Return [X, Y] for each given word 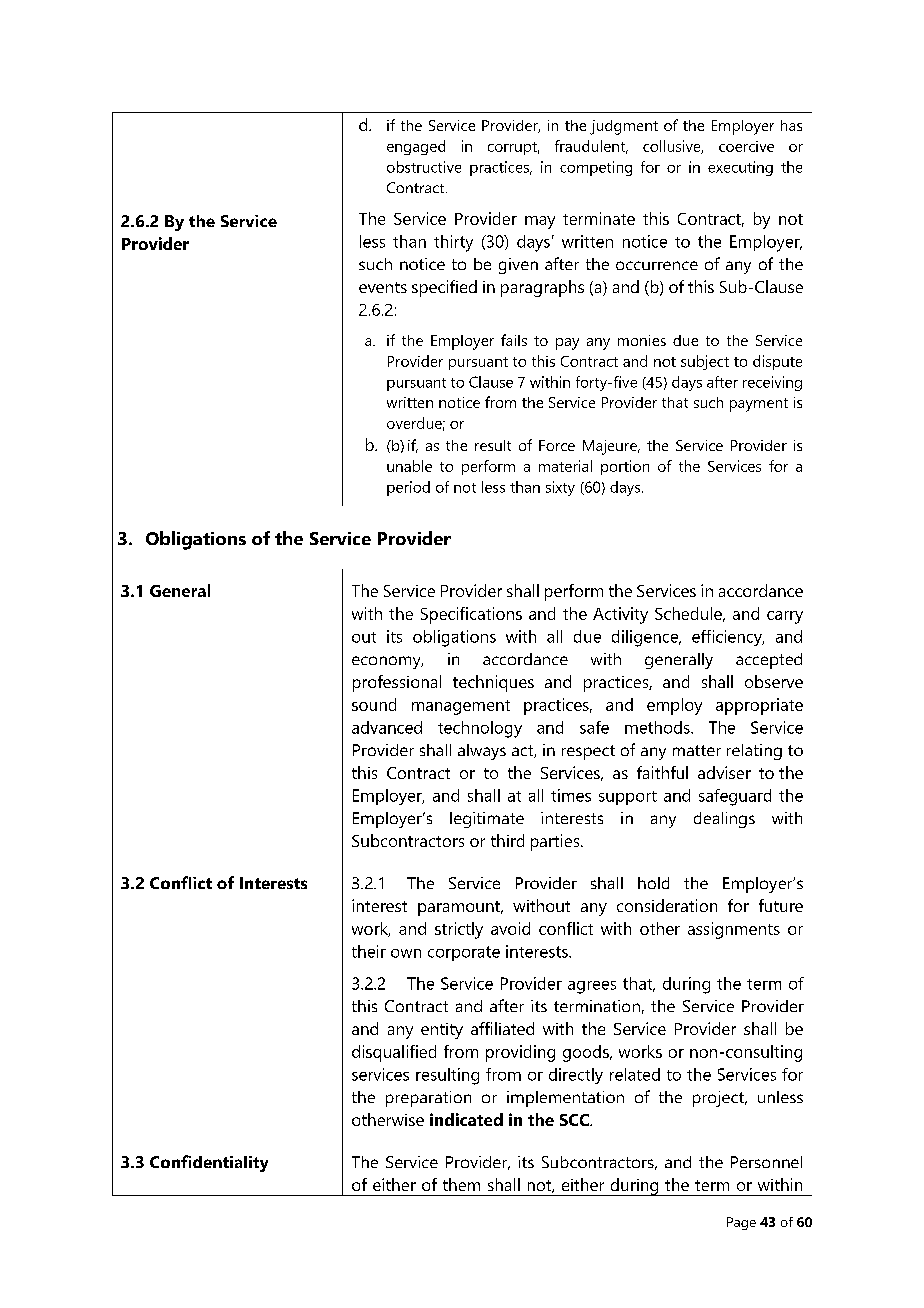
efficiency [728, 638]
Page [741, 1223]
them [461, 1184]
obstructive [424, 167]
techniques [493, 683]
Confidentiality [209, 1163]
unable [409, 466]
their [369, 951]
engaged [416, 147]
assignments [734, 930]
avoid [510, 928]
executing [740, 168]
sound [374, 704]
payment [759, 405]
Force [557, 445]
